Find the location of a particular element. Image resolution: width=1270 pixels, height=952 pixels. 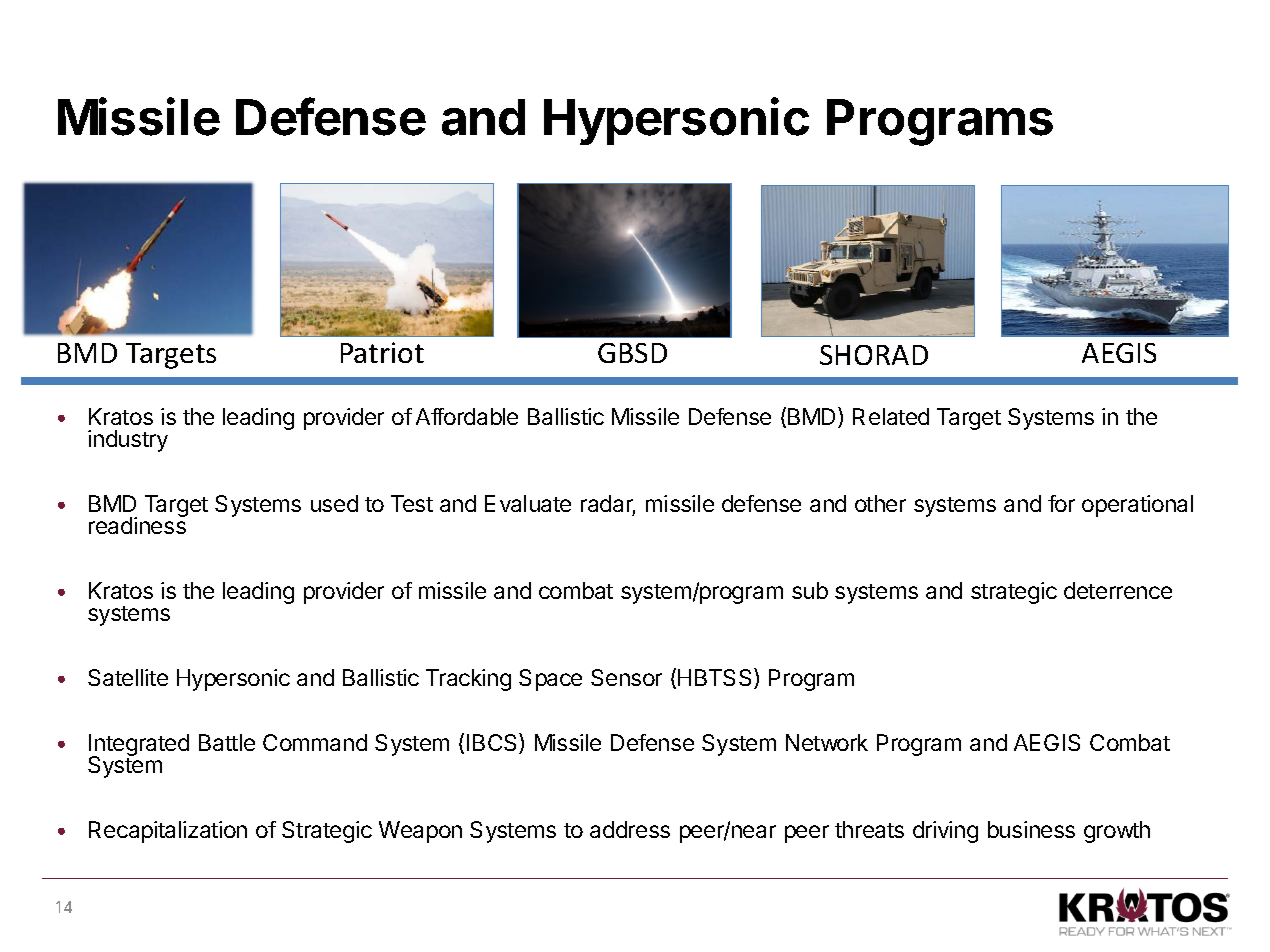

Affordable is located at coordinates (467, 416).
